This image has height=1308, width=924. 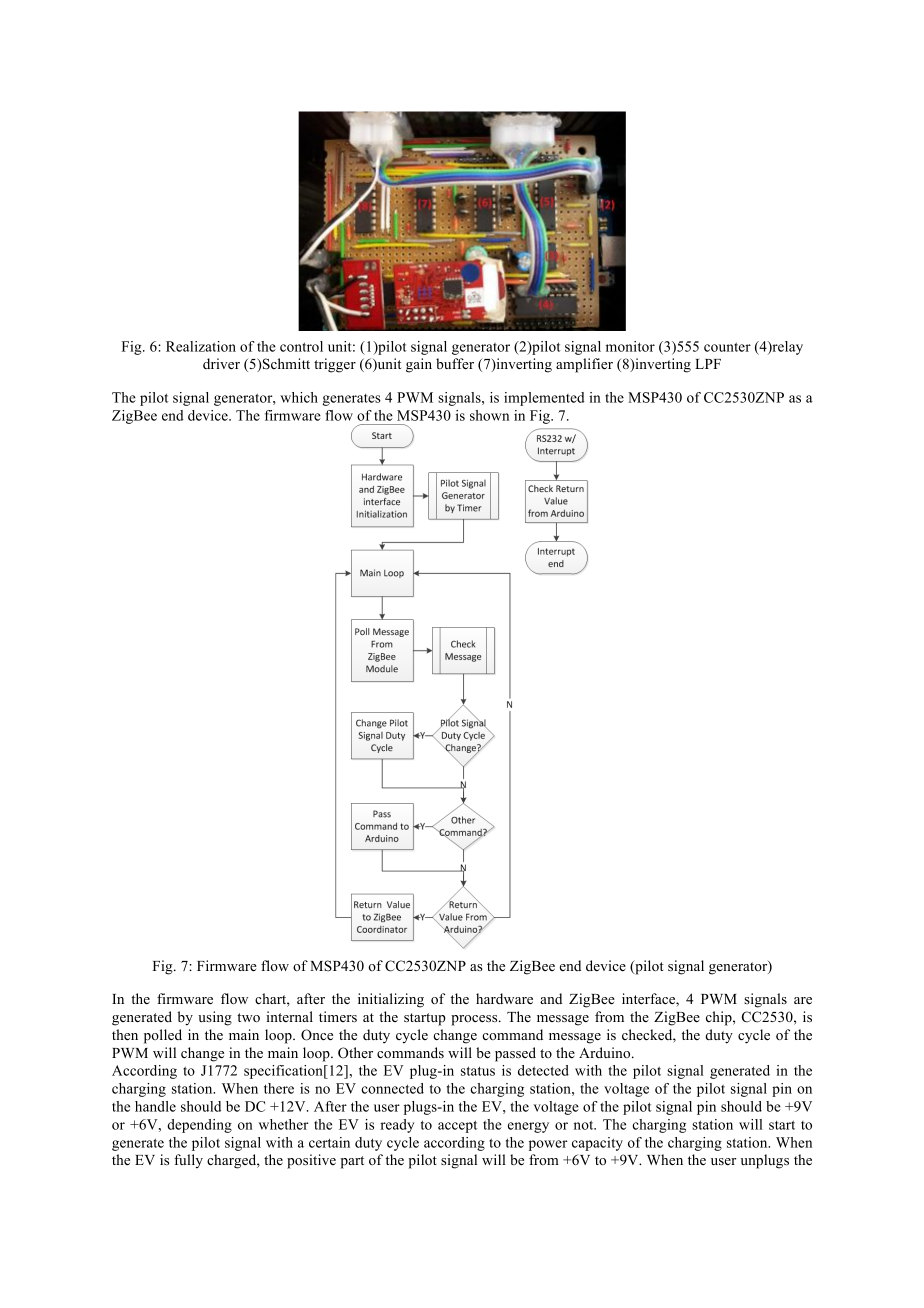 What do you see at coordinates (630, 346) in the image?
I see `monitor` at bounding box center [630, 346].
